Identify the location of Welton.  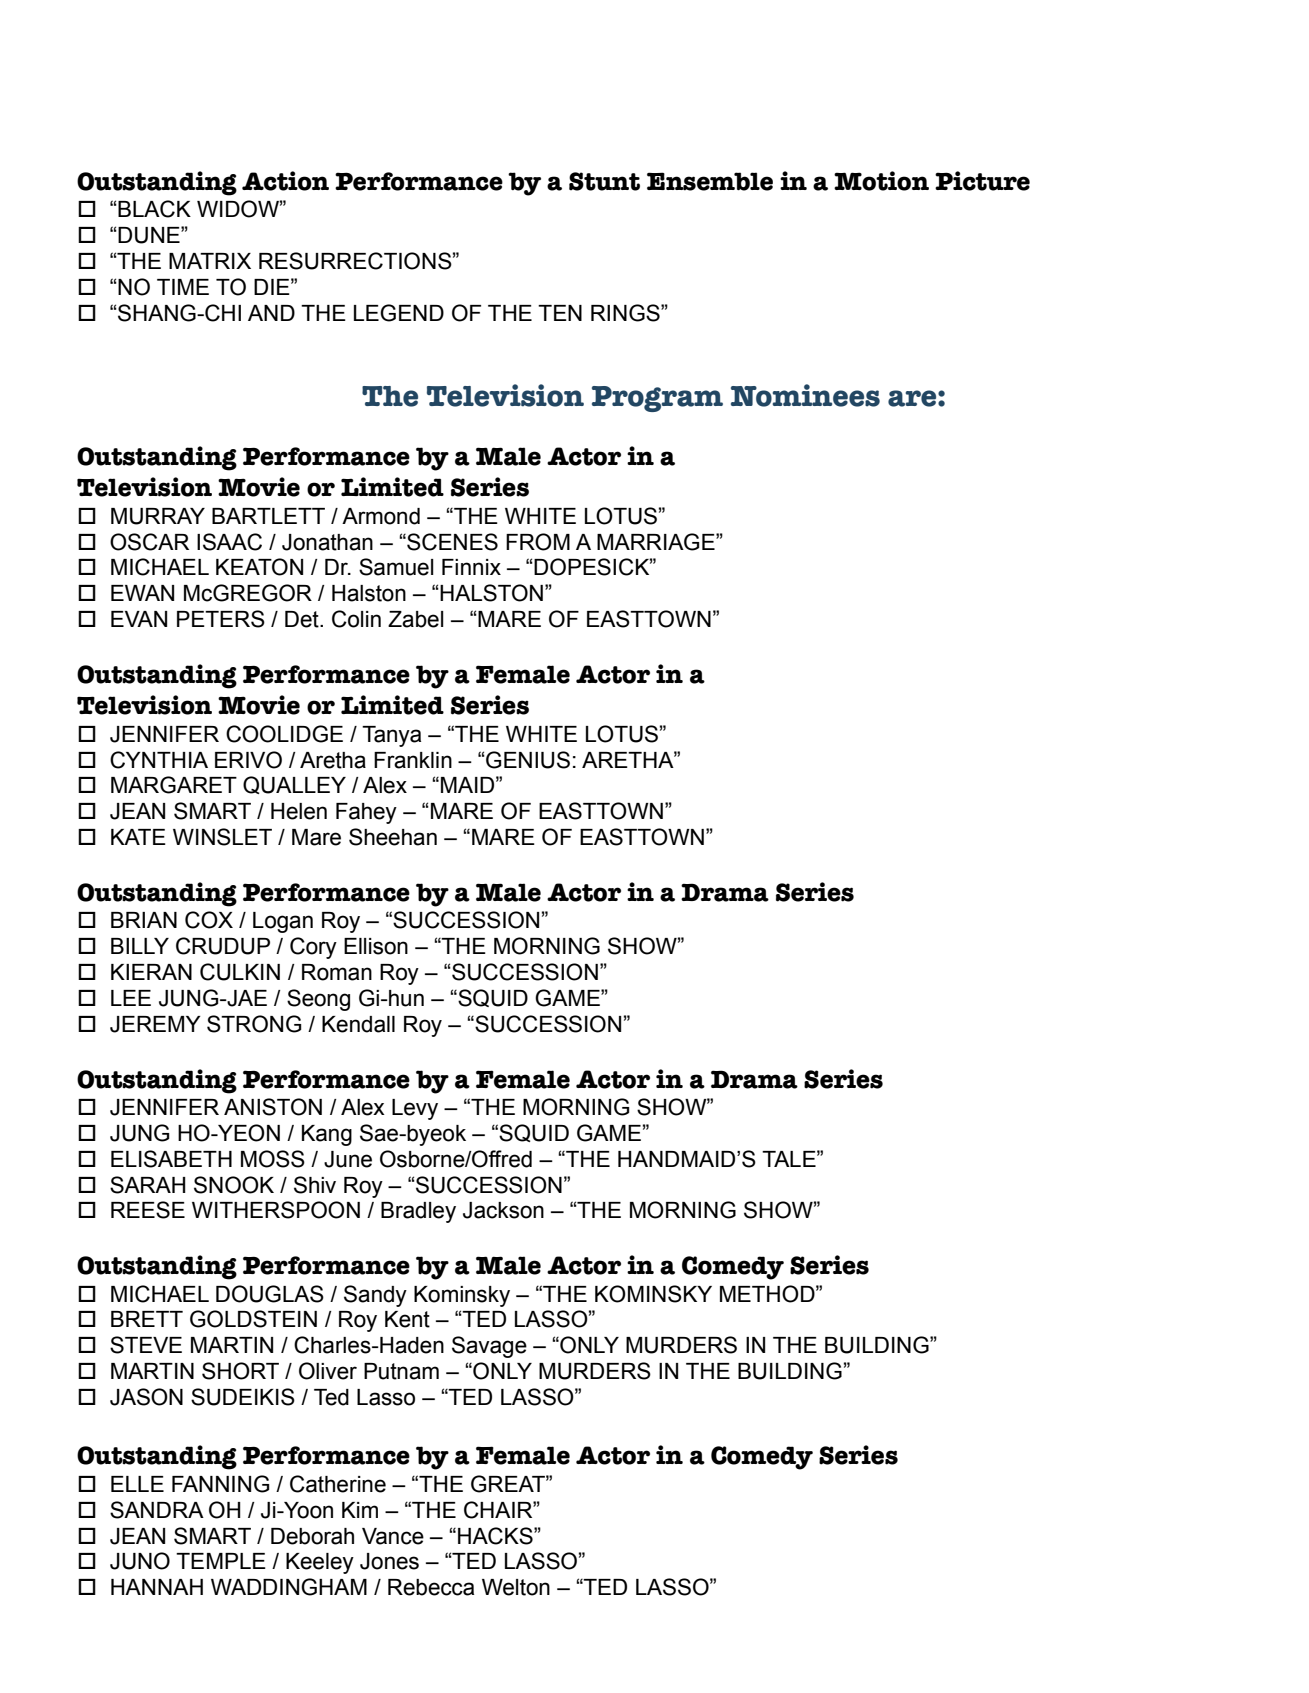
(516, 1587).
